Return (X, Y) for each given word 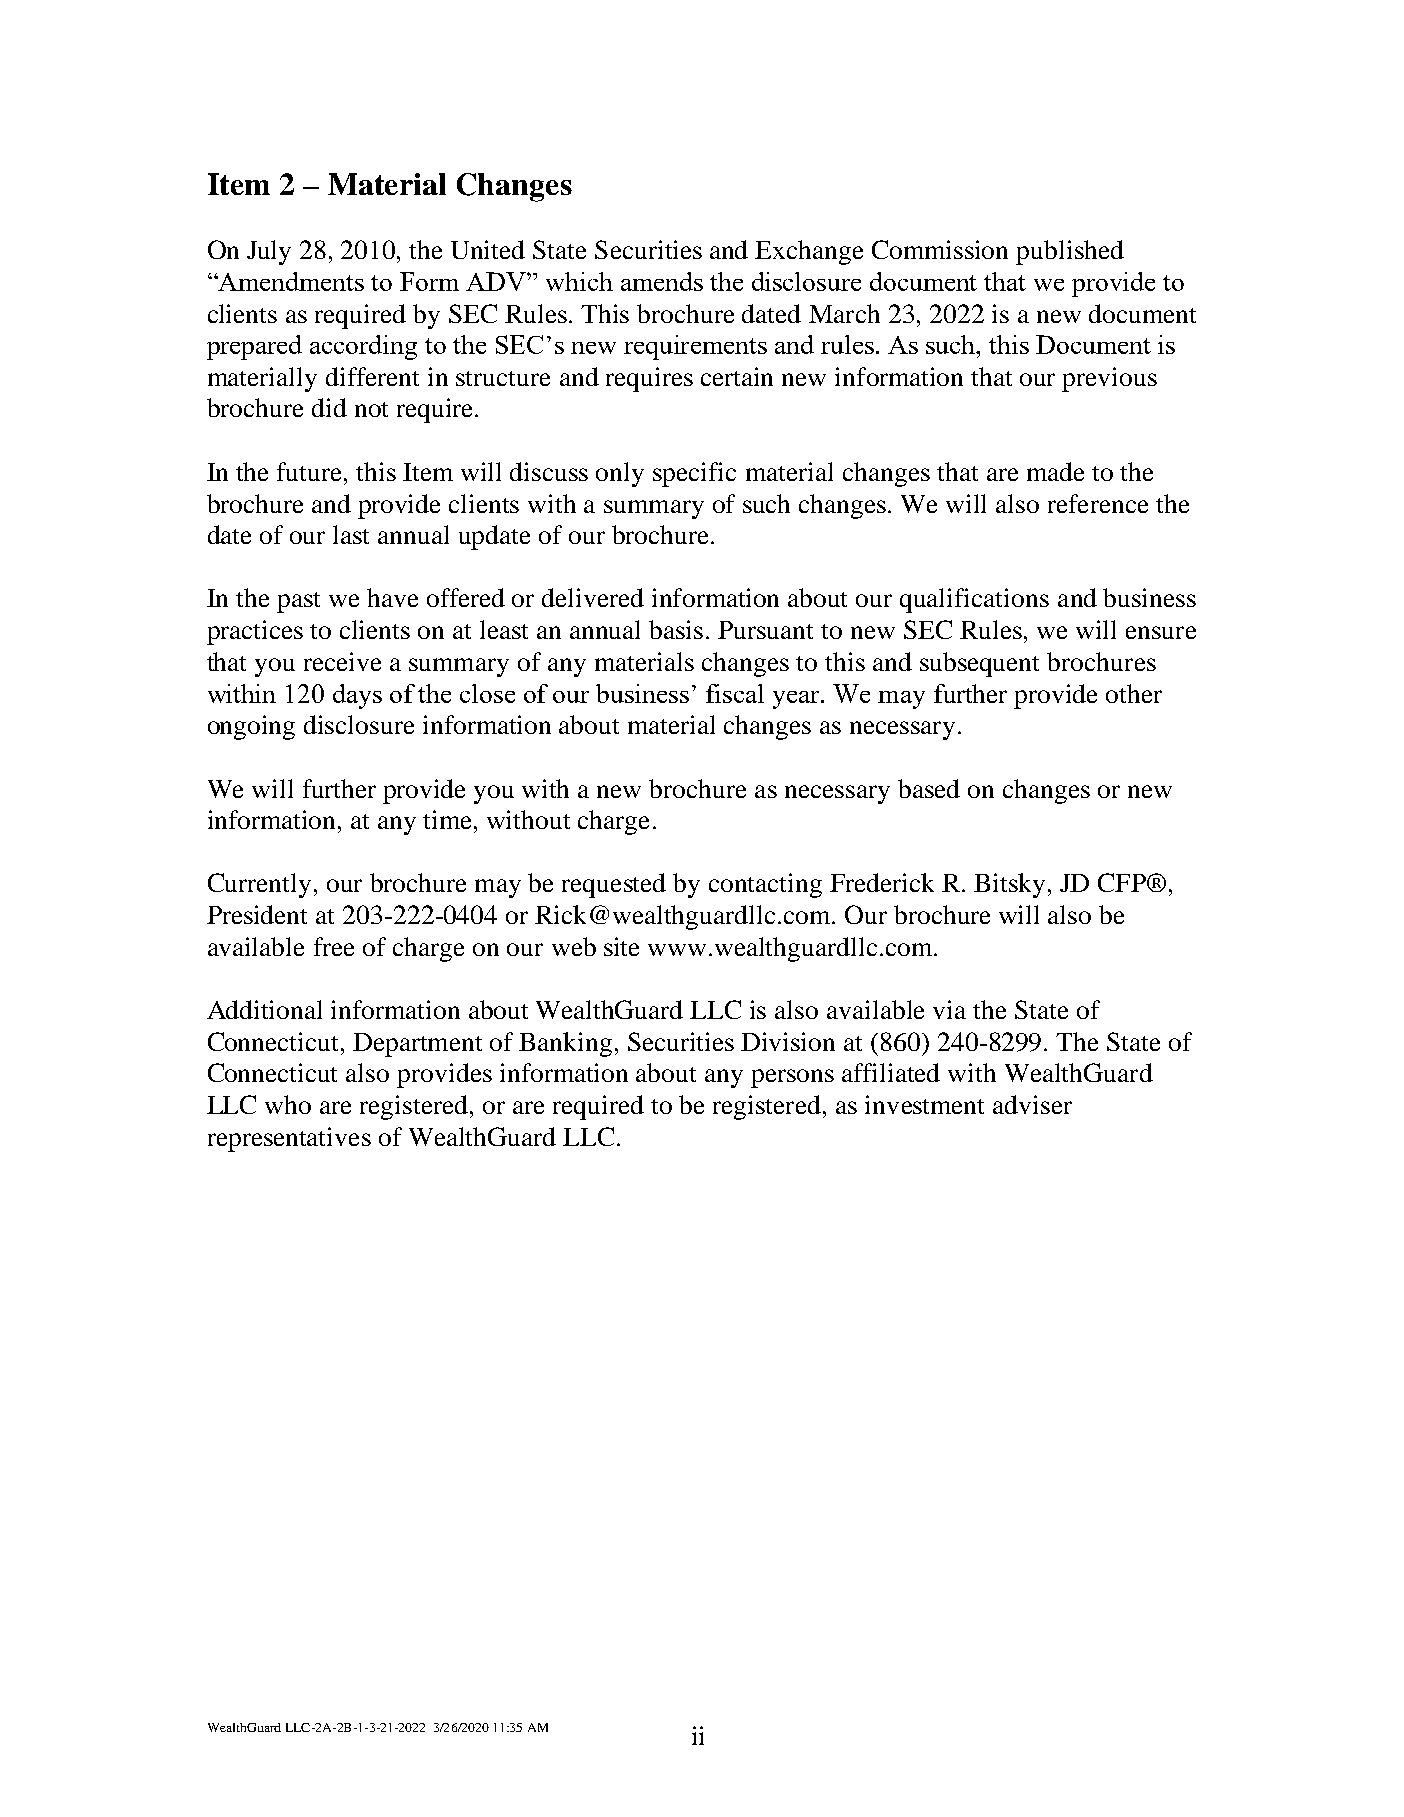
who (288, 1104)
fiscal (735, 693)
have (392, 597)
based (929, 788)
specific (694, 474)
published (1070, 252)
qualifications (974, 600)
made (1055, 471)
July (269, 252)
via (949, 1009)
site (621, 946)
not (371, 409)
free (334, 946)
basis (676, 629)
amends (662, 281)
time (449, 819)
